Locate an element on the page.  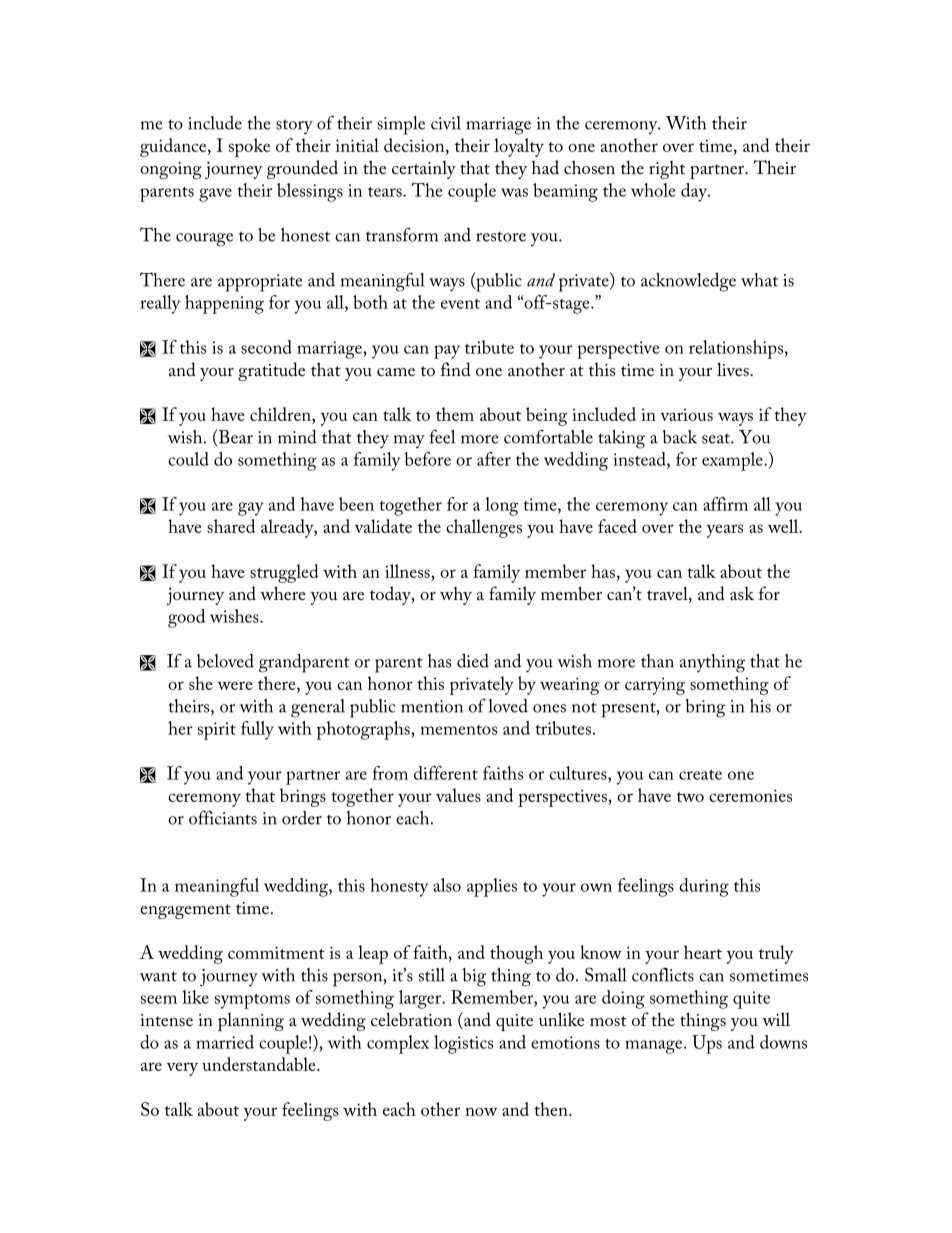
logistics is located at coordinates (463, 1044).
